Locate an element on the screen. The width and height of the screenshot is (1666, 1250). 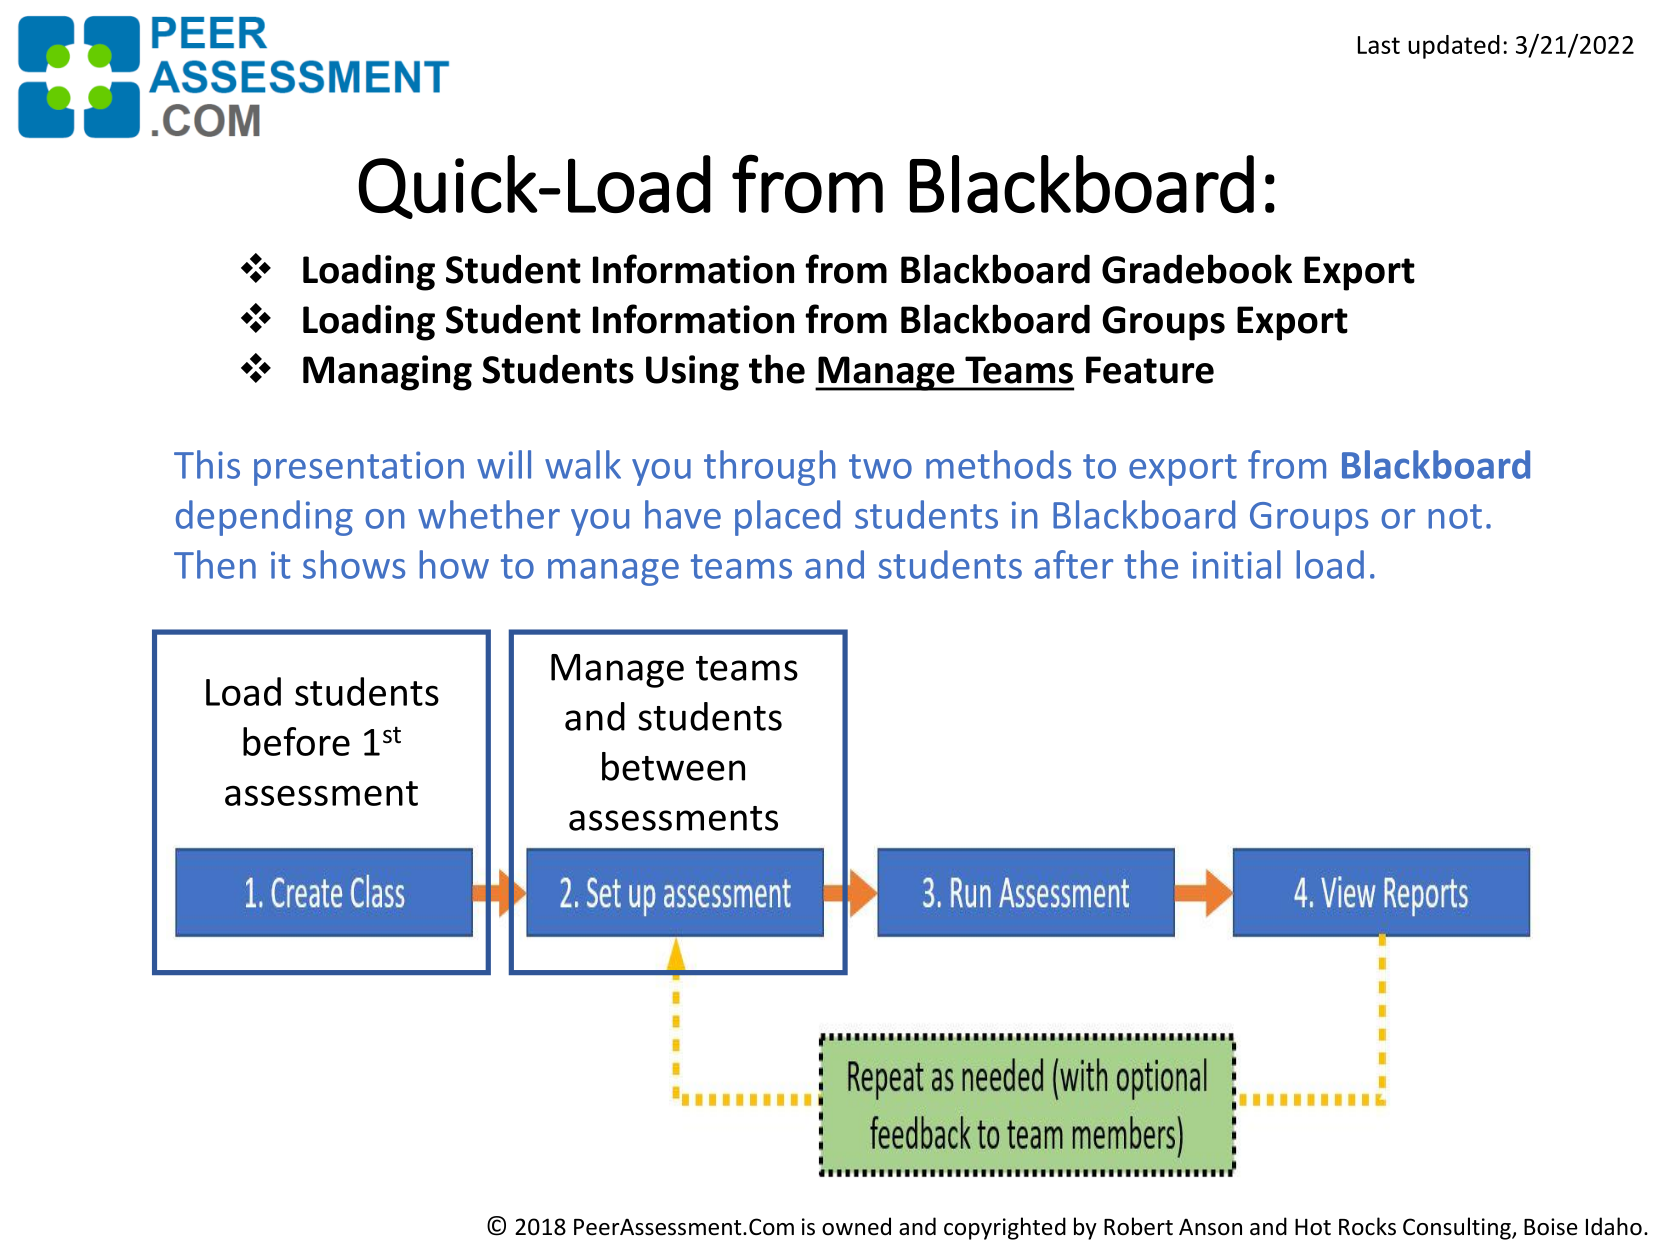
before is located at coordinates (296, 741).
